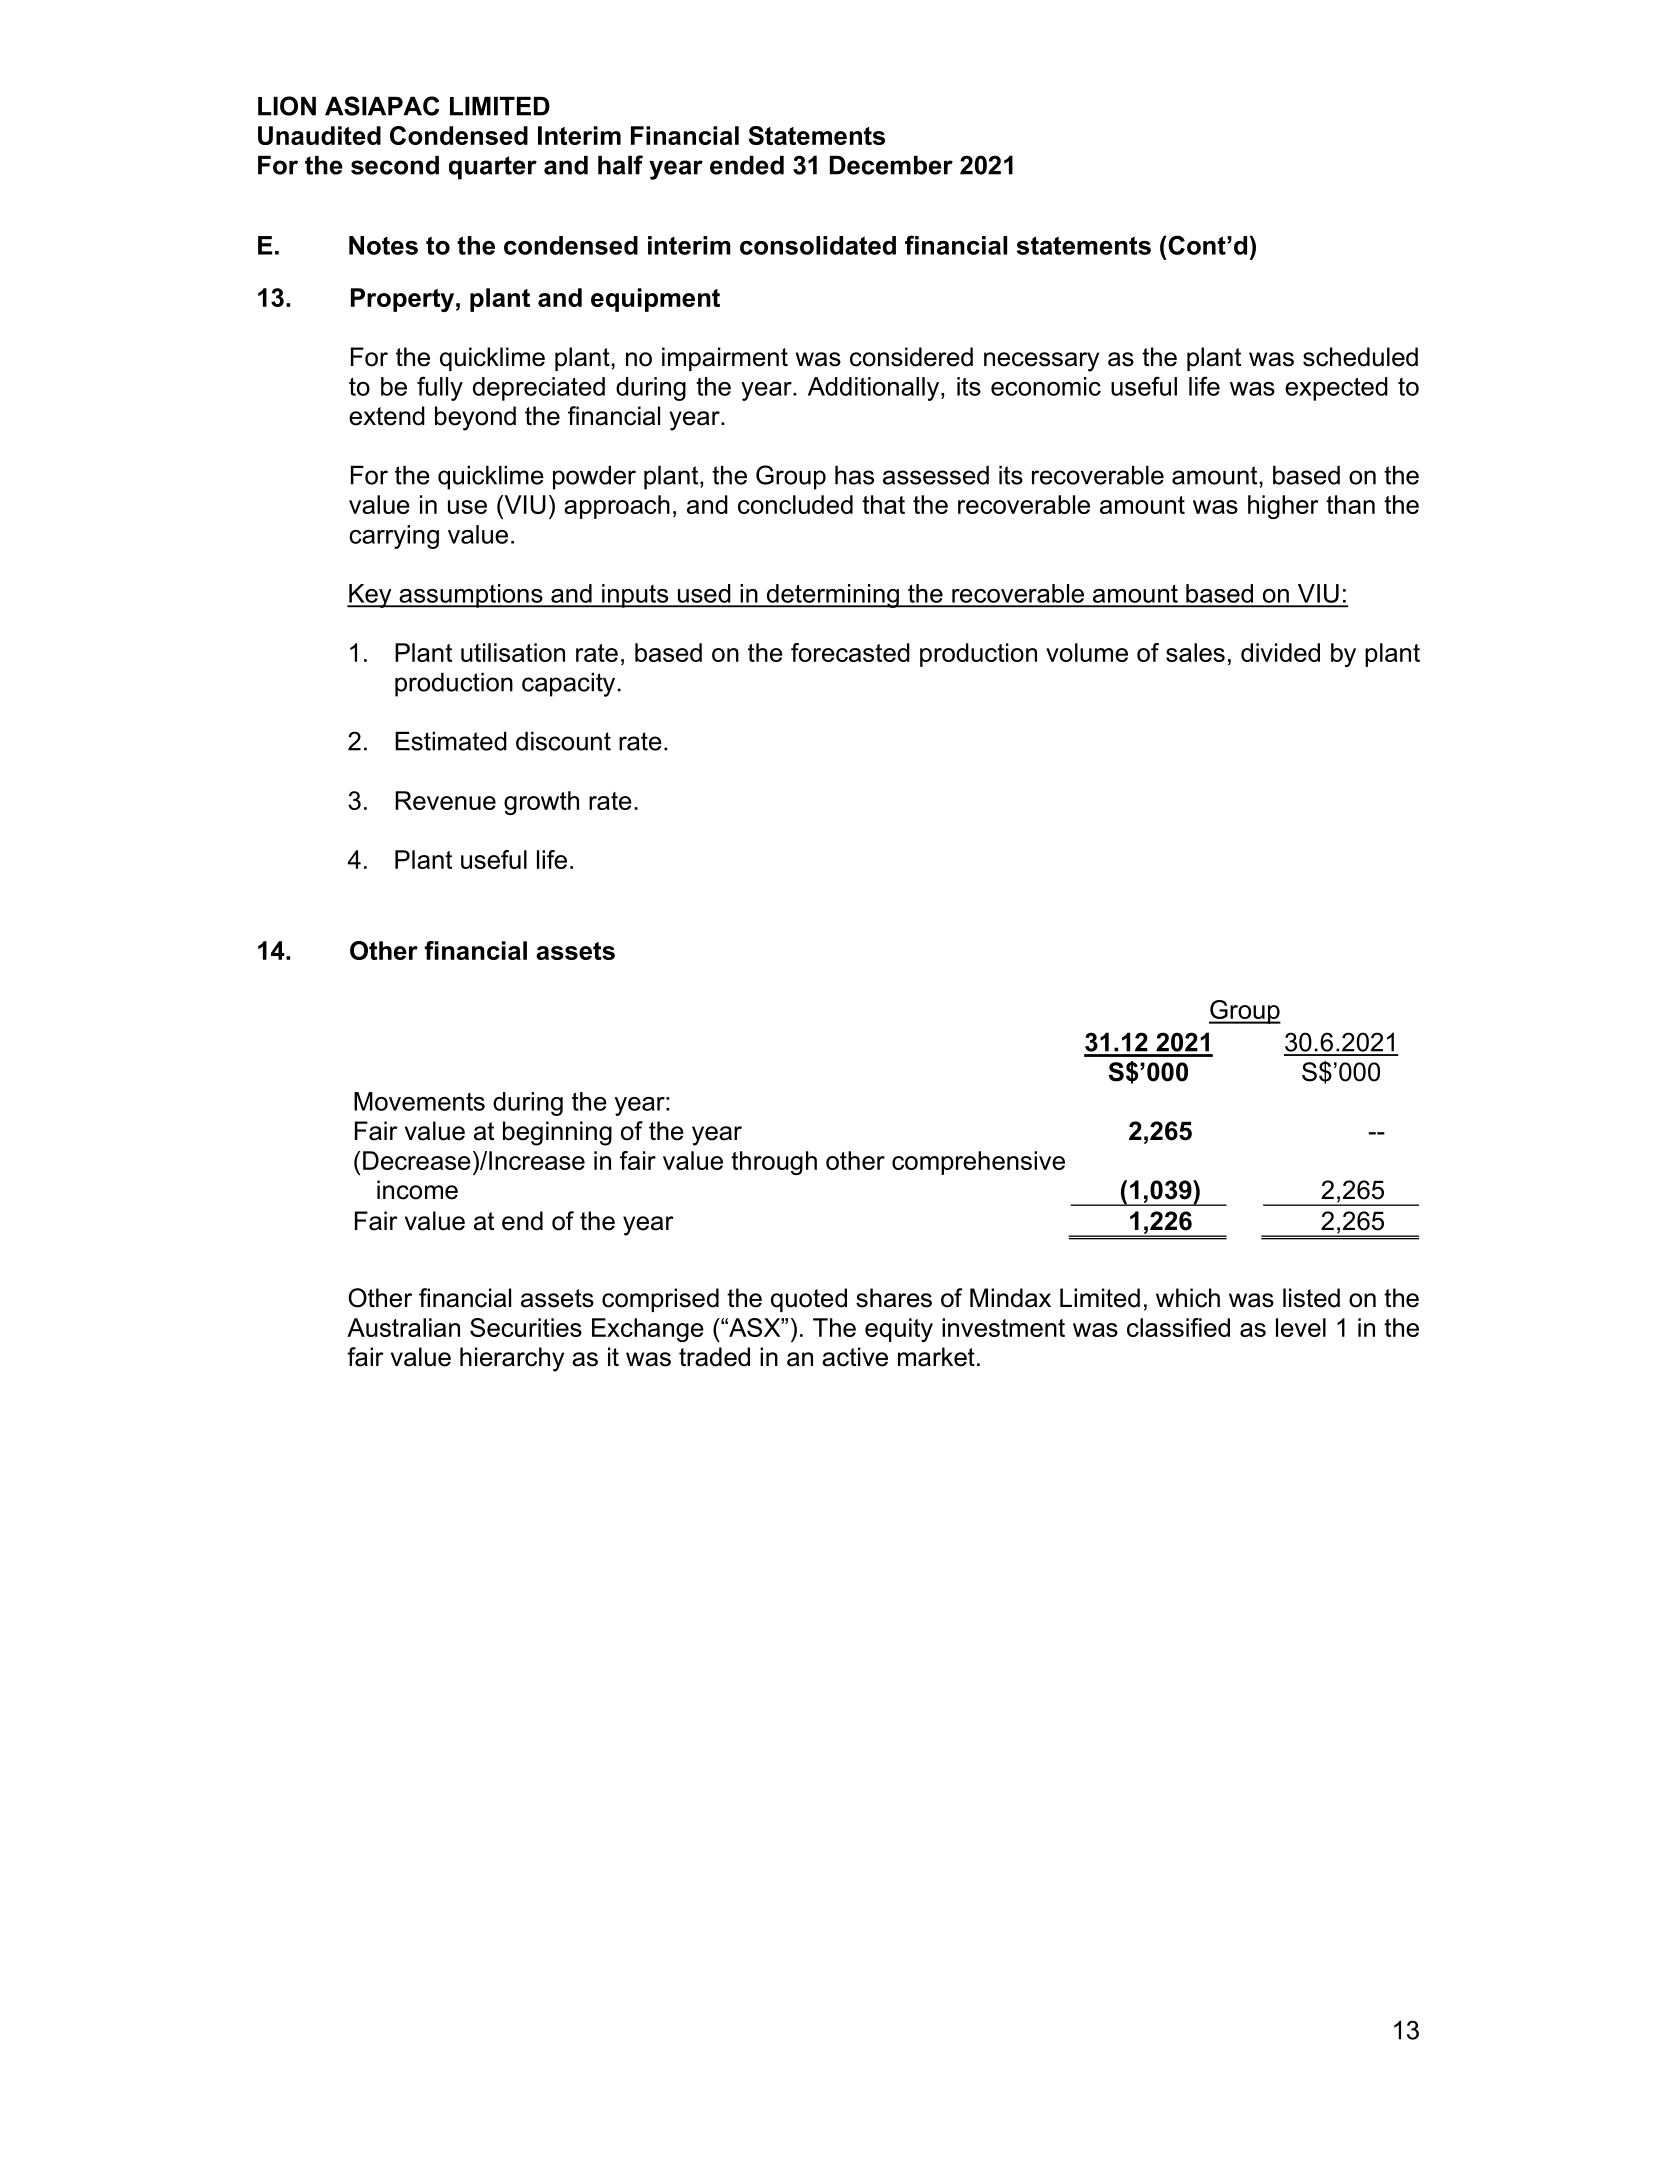  I want to click on second, so click(395, 165).
